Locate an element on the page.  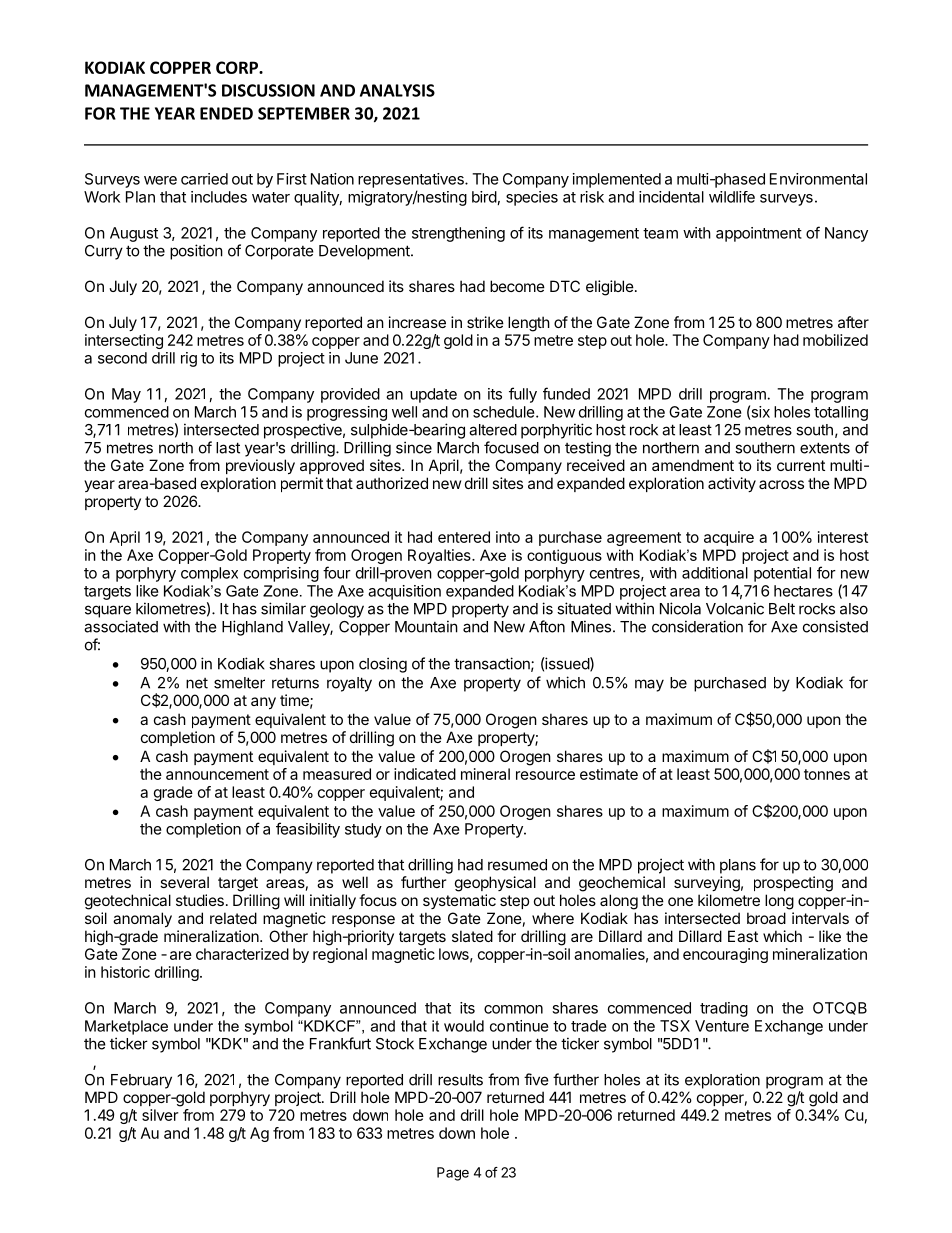
silver is located at coordinates (160, 1115).
